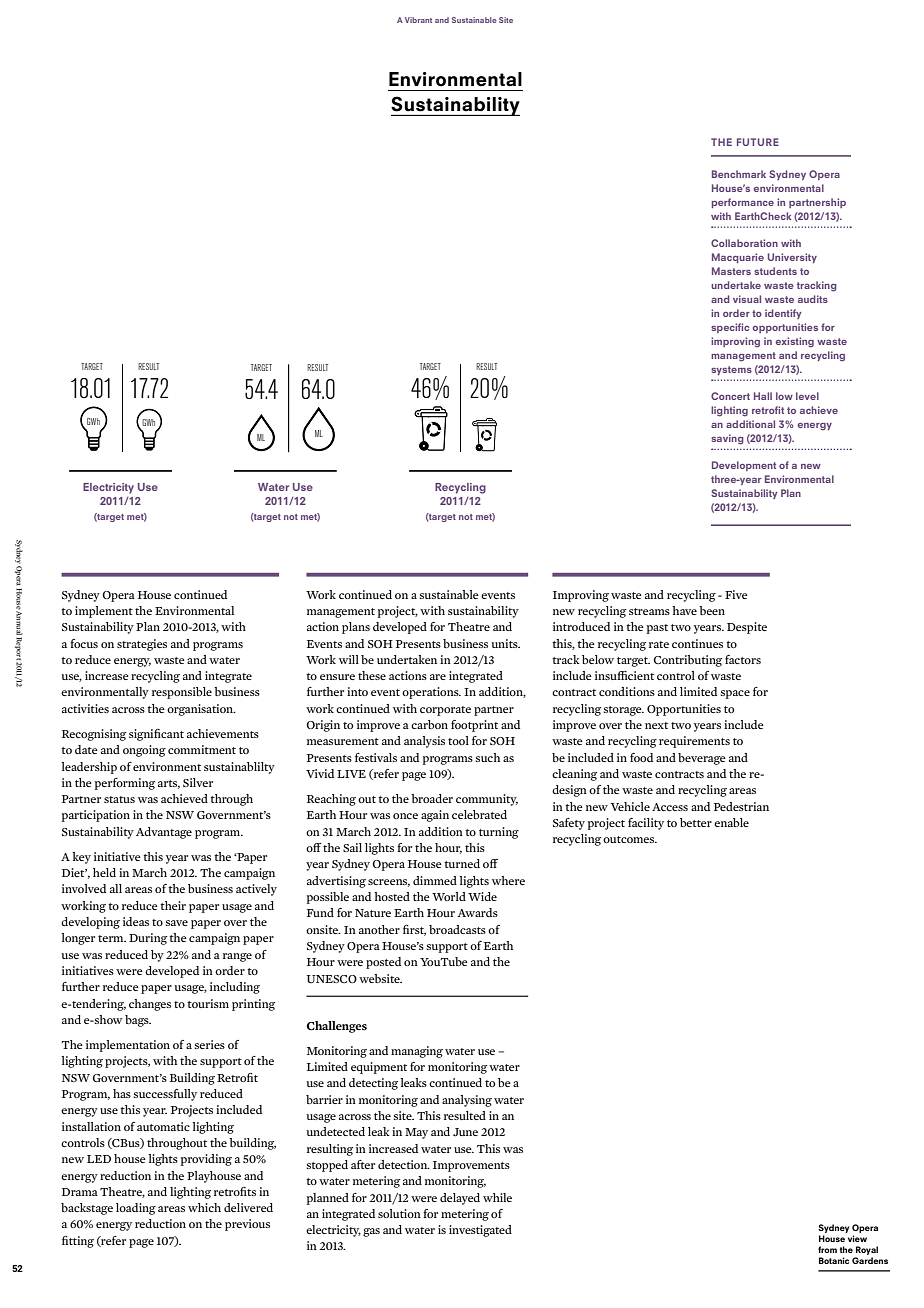 The image size is (924, 1308). Describe the element at coordinates (731, 822) in the screenshot. I see `enable` at that location.
